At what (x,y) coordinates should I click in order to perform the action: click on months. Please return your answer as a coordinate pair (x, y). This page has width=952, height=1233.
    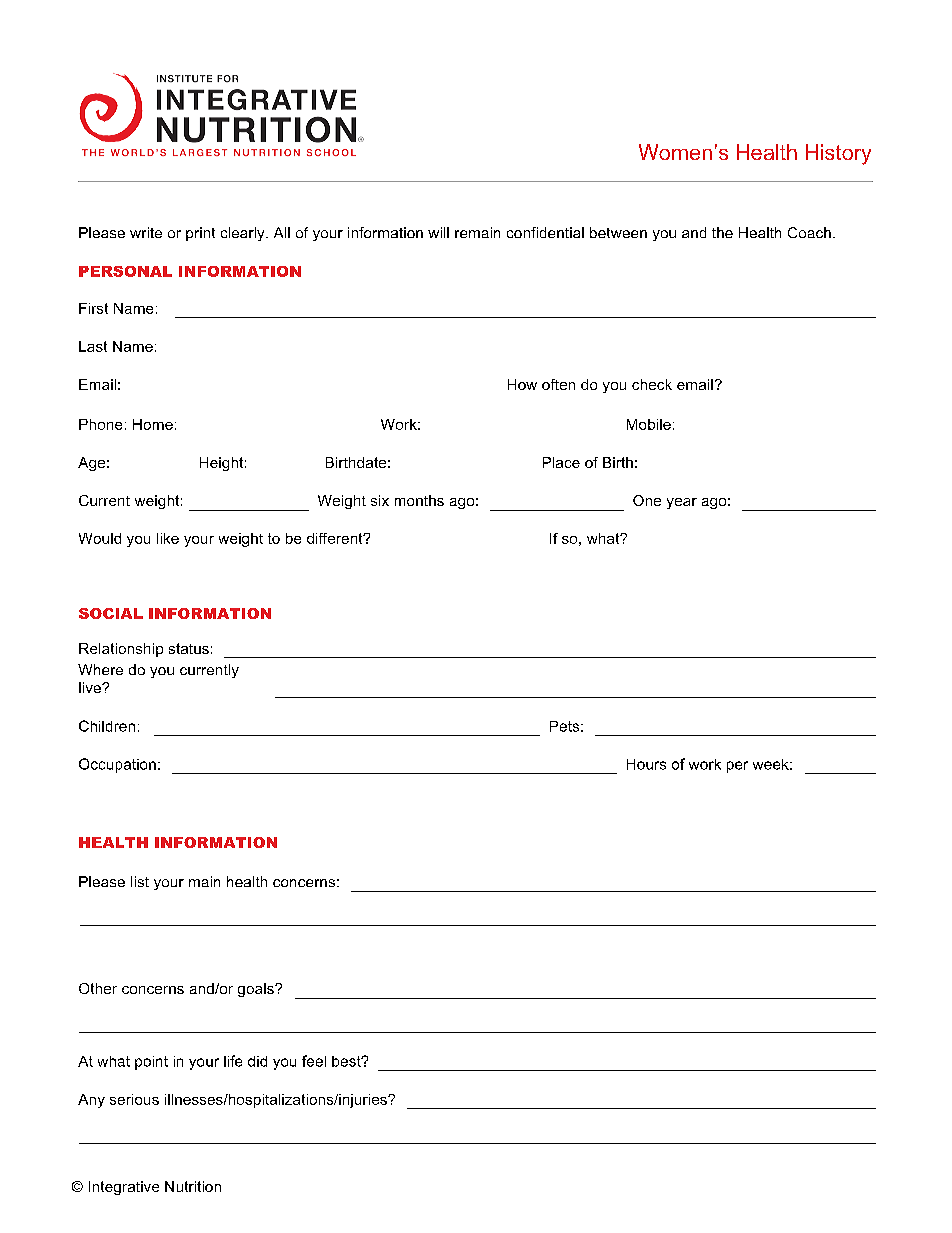
    Looking at the image, I should click on (419, 500).
